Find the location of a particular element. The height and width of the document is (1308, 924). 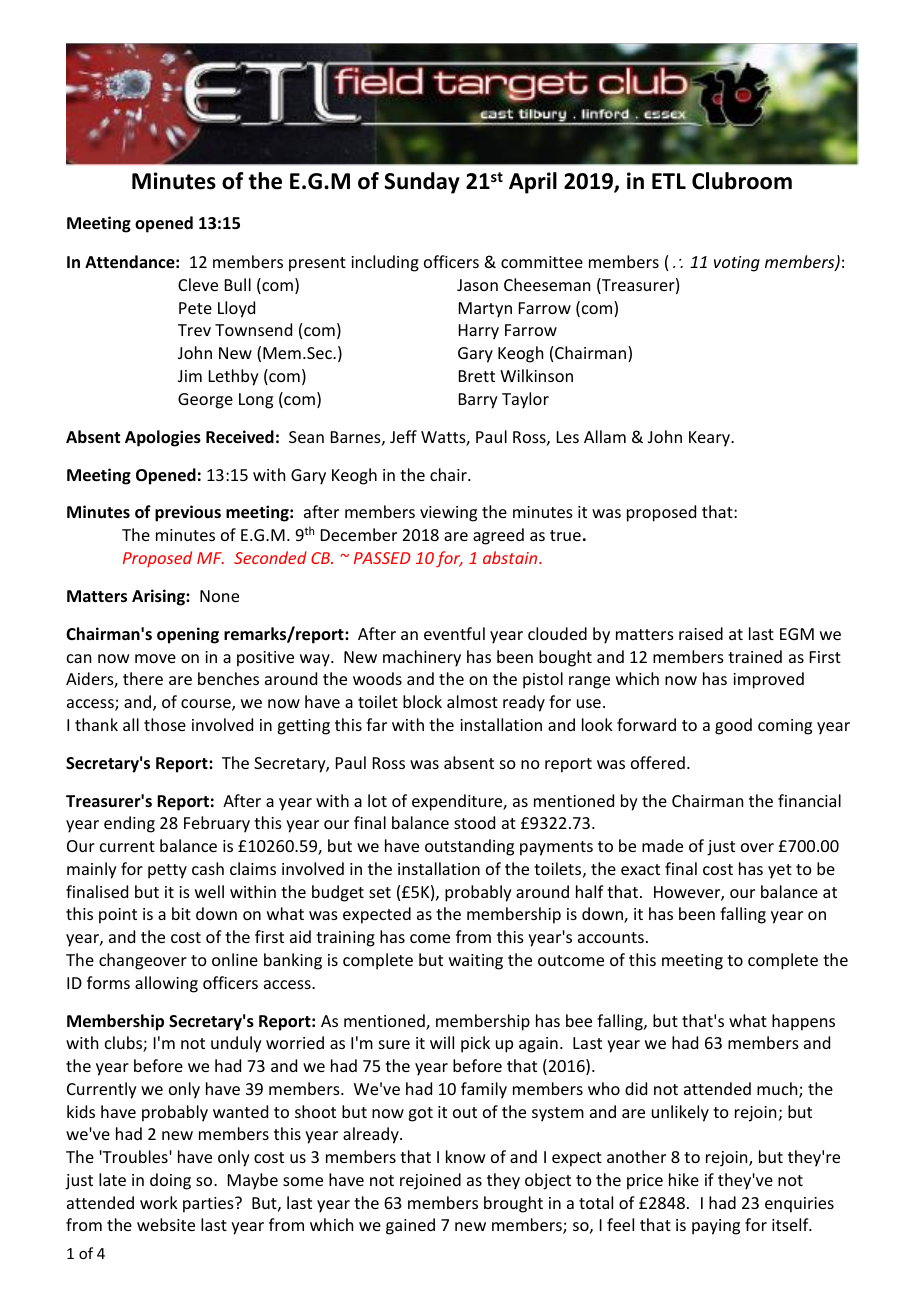

gained is located at coordinates (410, 1226).
